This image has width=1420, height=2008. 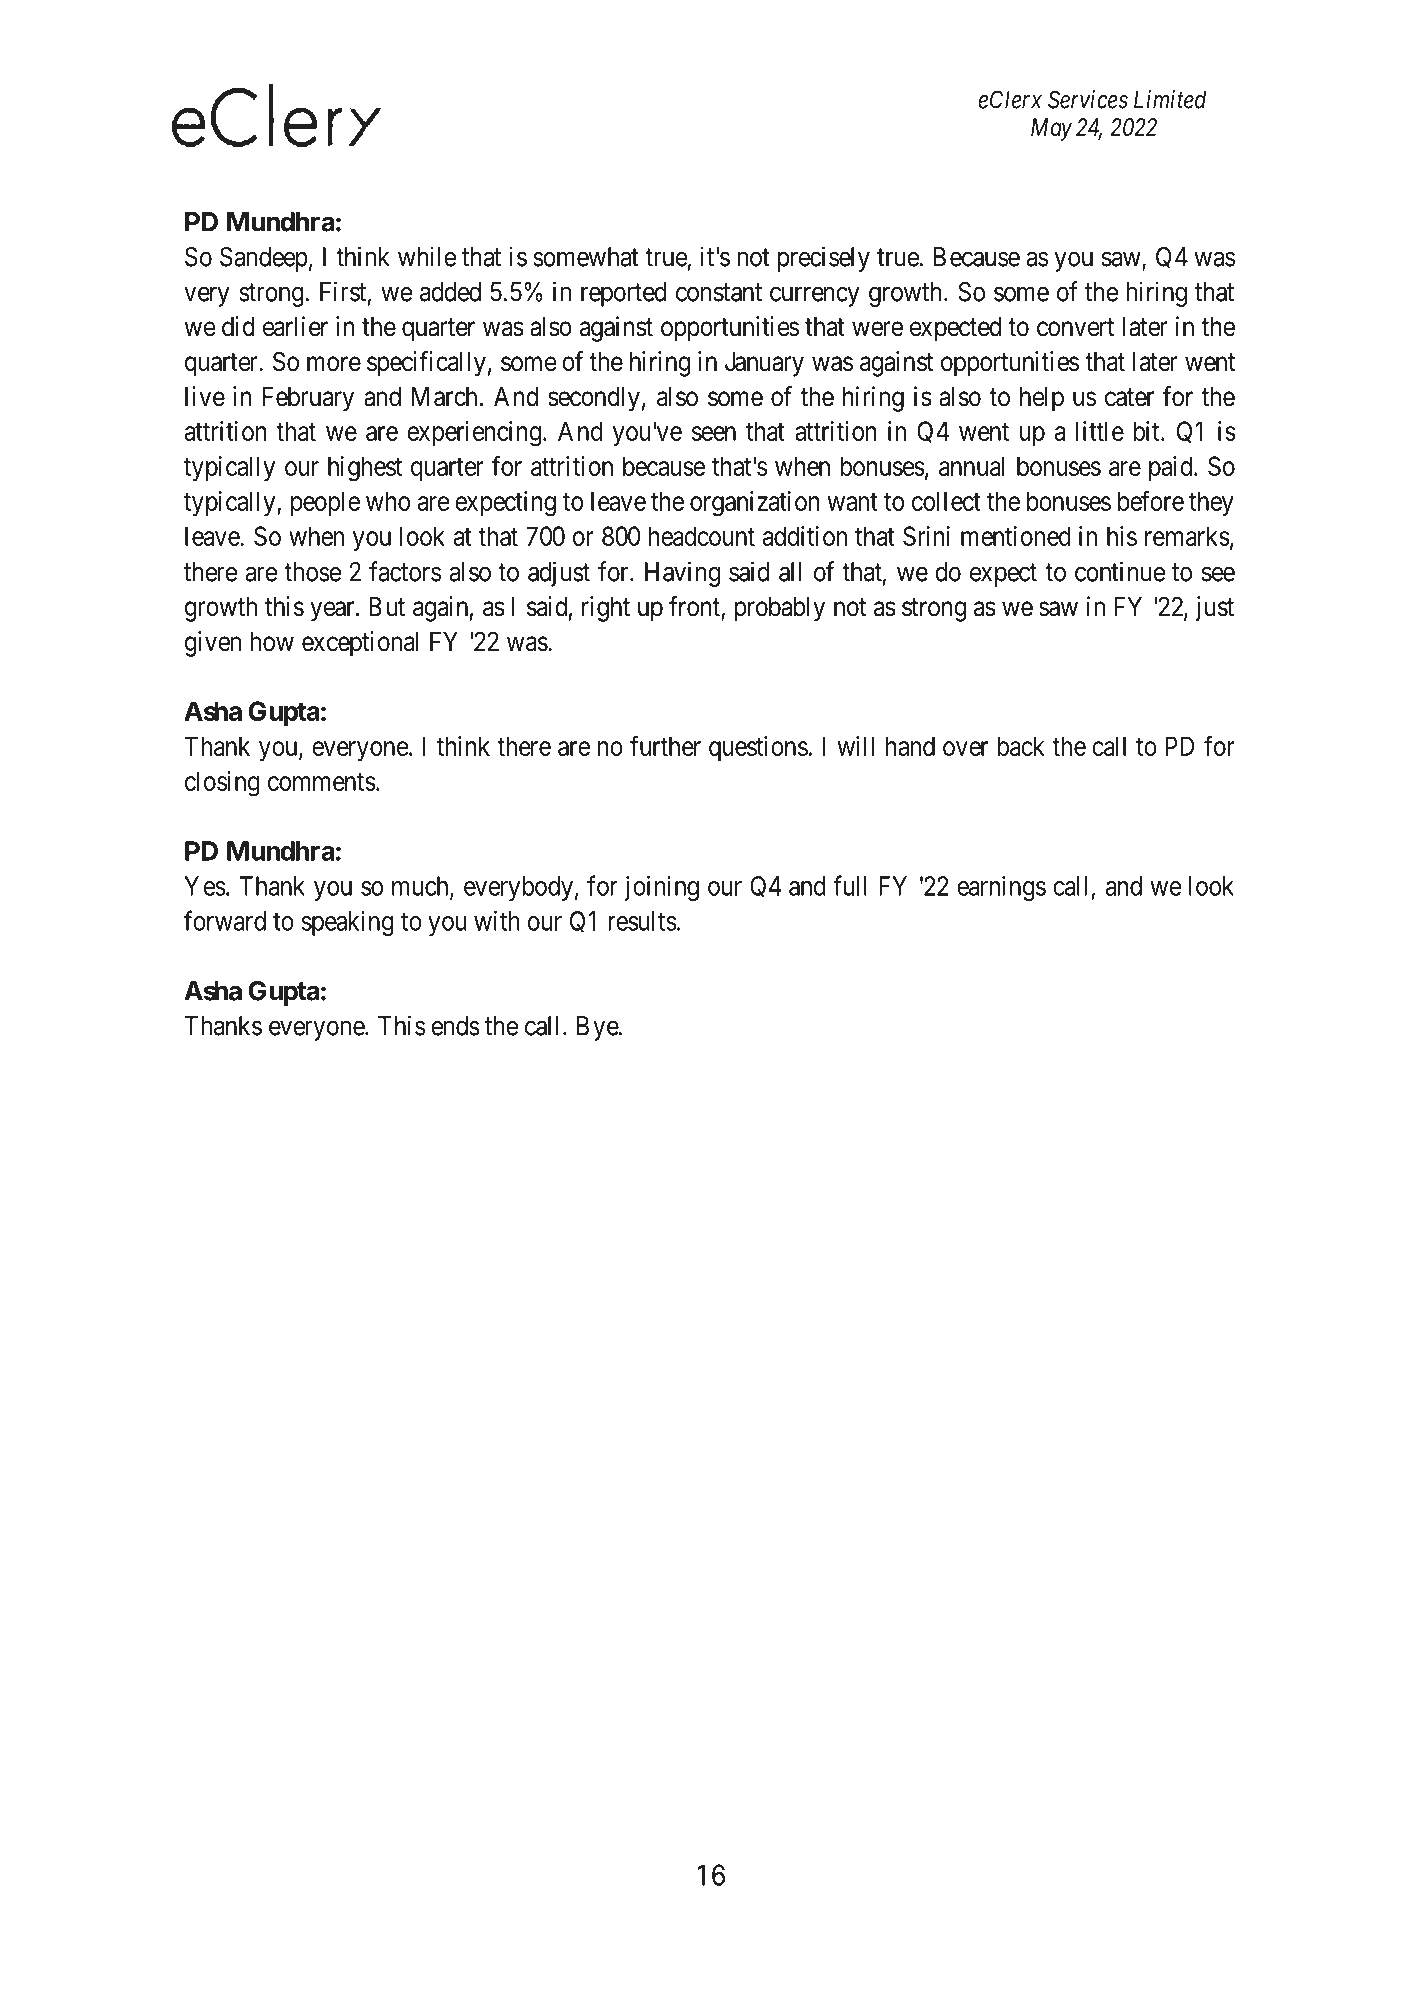 I want to click on precisely, so click(x=823, y=259).
